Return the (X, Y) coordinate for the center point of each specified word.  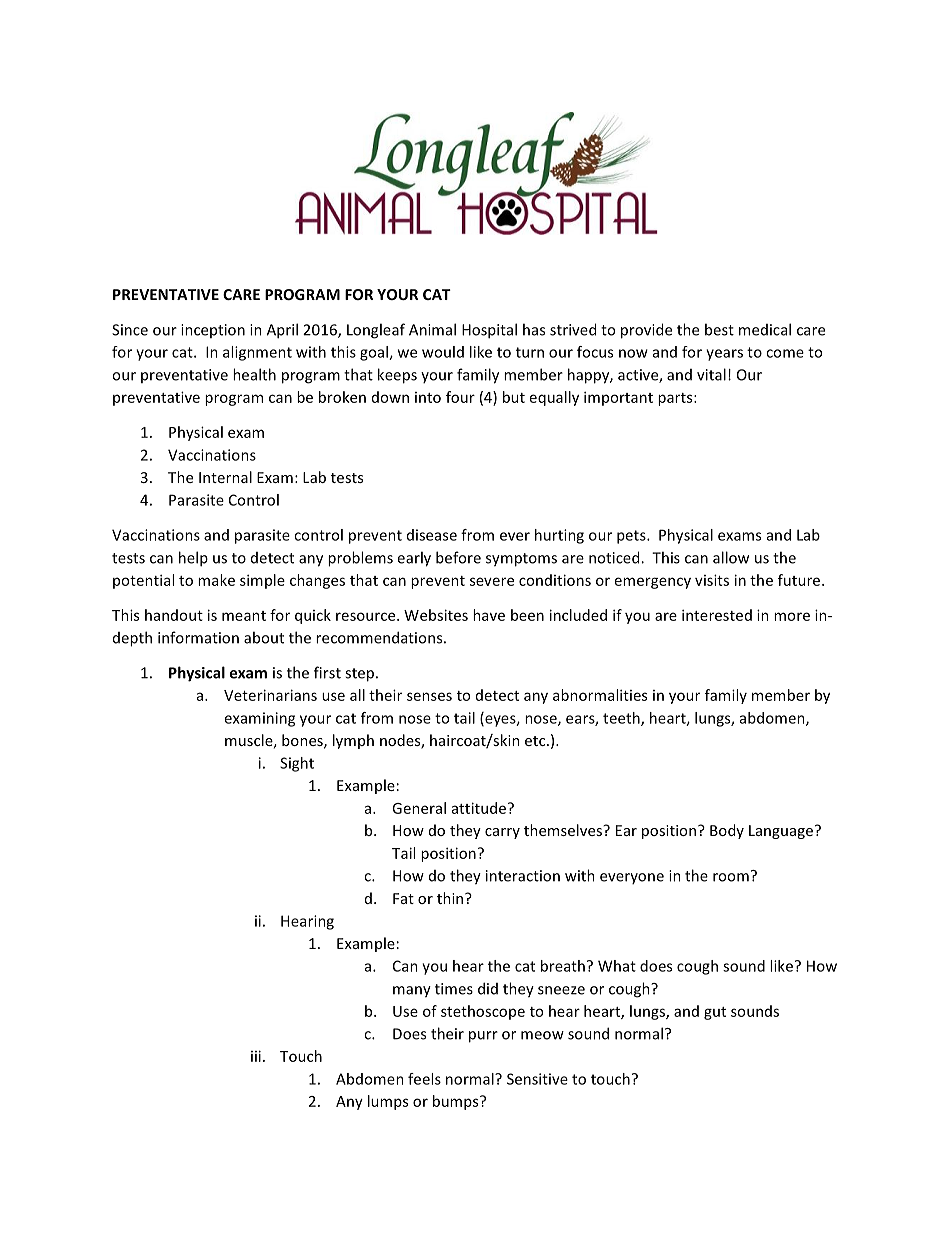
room (731, 877)
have (489, 615)
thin (451, 898)
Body (727, 831)
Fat (403, 898)
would (443, 352)
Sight (297, 764)
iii (256, 1056)
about (264, 637)
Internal (225, 477)
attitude (479, 808)
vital (711, 374)
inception (213, 331)
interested (717, 615)
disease (432, 535)
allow (731, 557)
